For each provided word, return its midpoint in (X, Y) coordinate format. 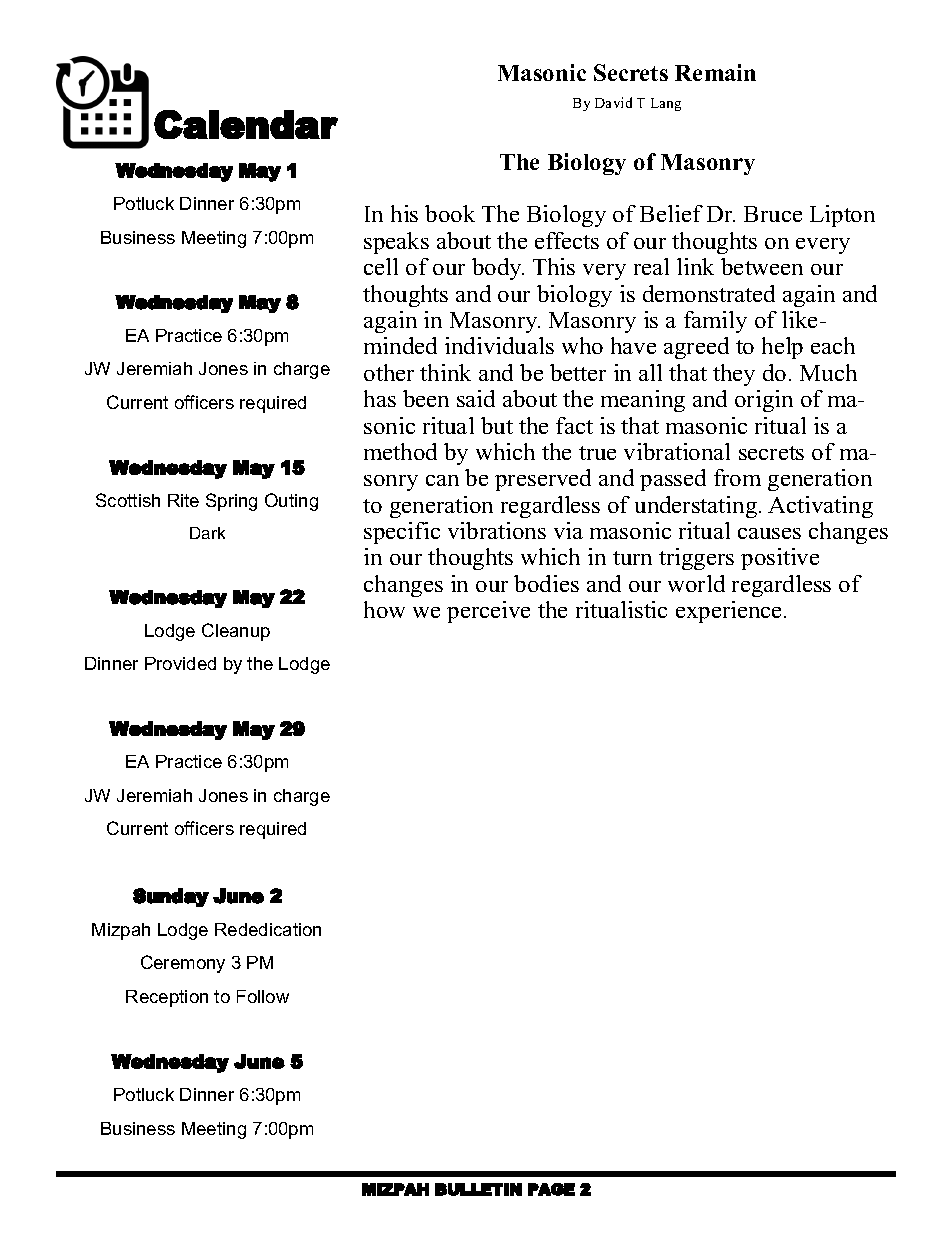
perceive (488, 612)
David (613, 102)
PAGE (551, 1189)
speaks (396, 243)
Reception (167, 998)
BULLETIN (478, 1189)
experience (730, 612)
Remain (715, 72)
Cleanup (236, 632)
